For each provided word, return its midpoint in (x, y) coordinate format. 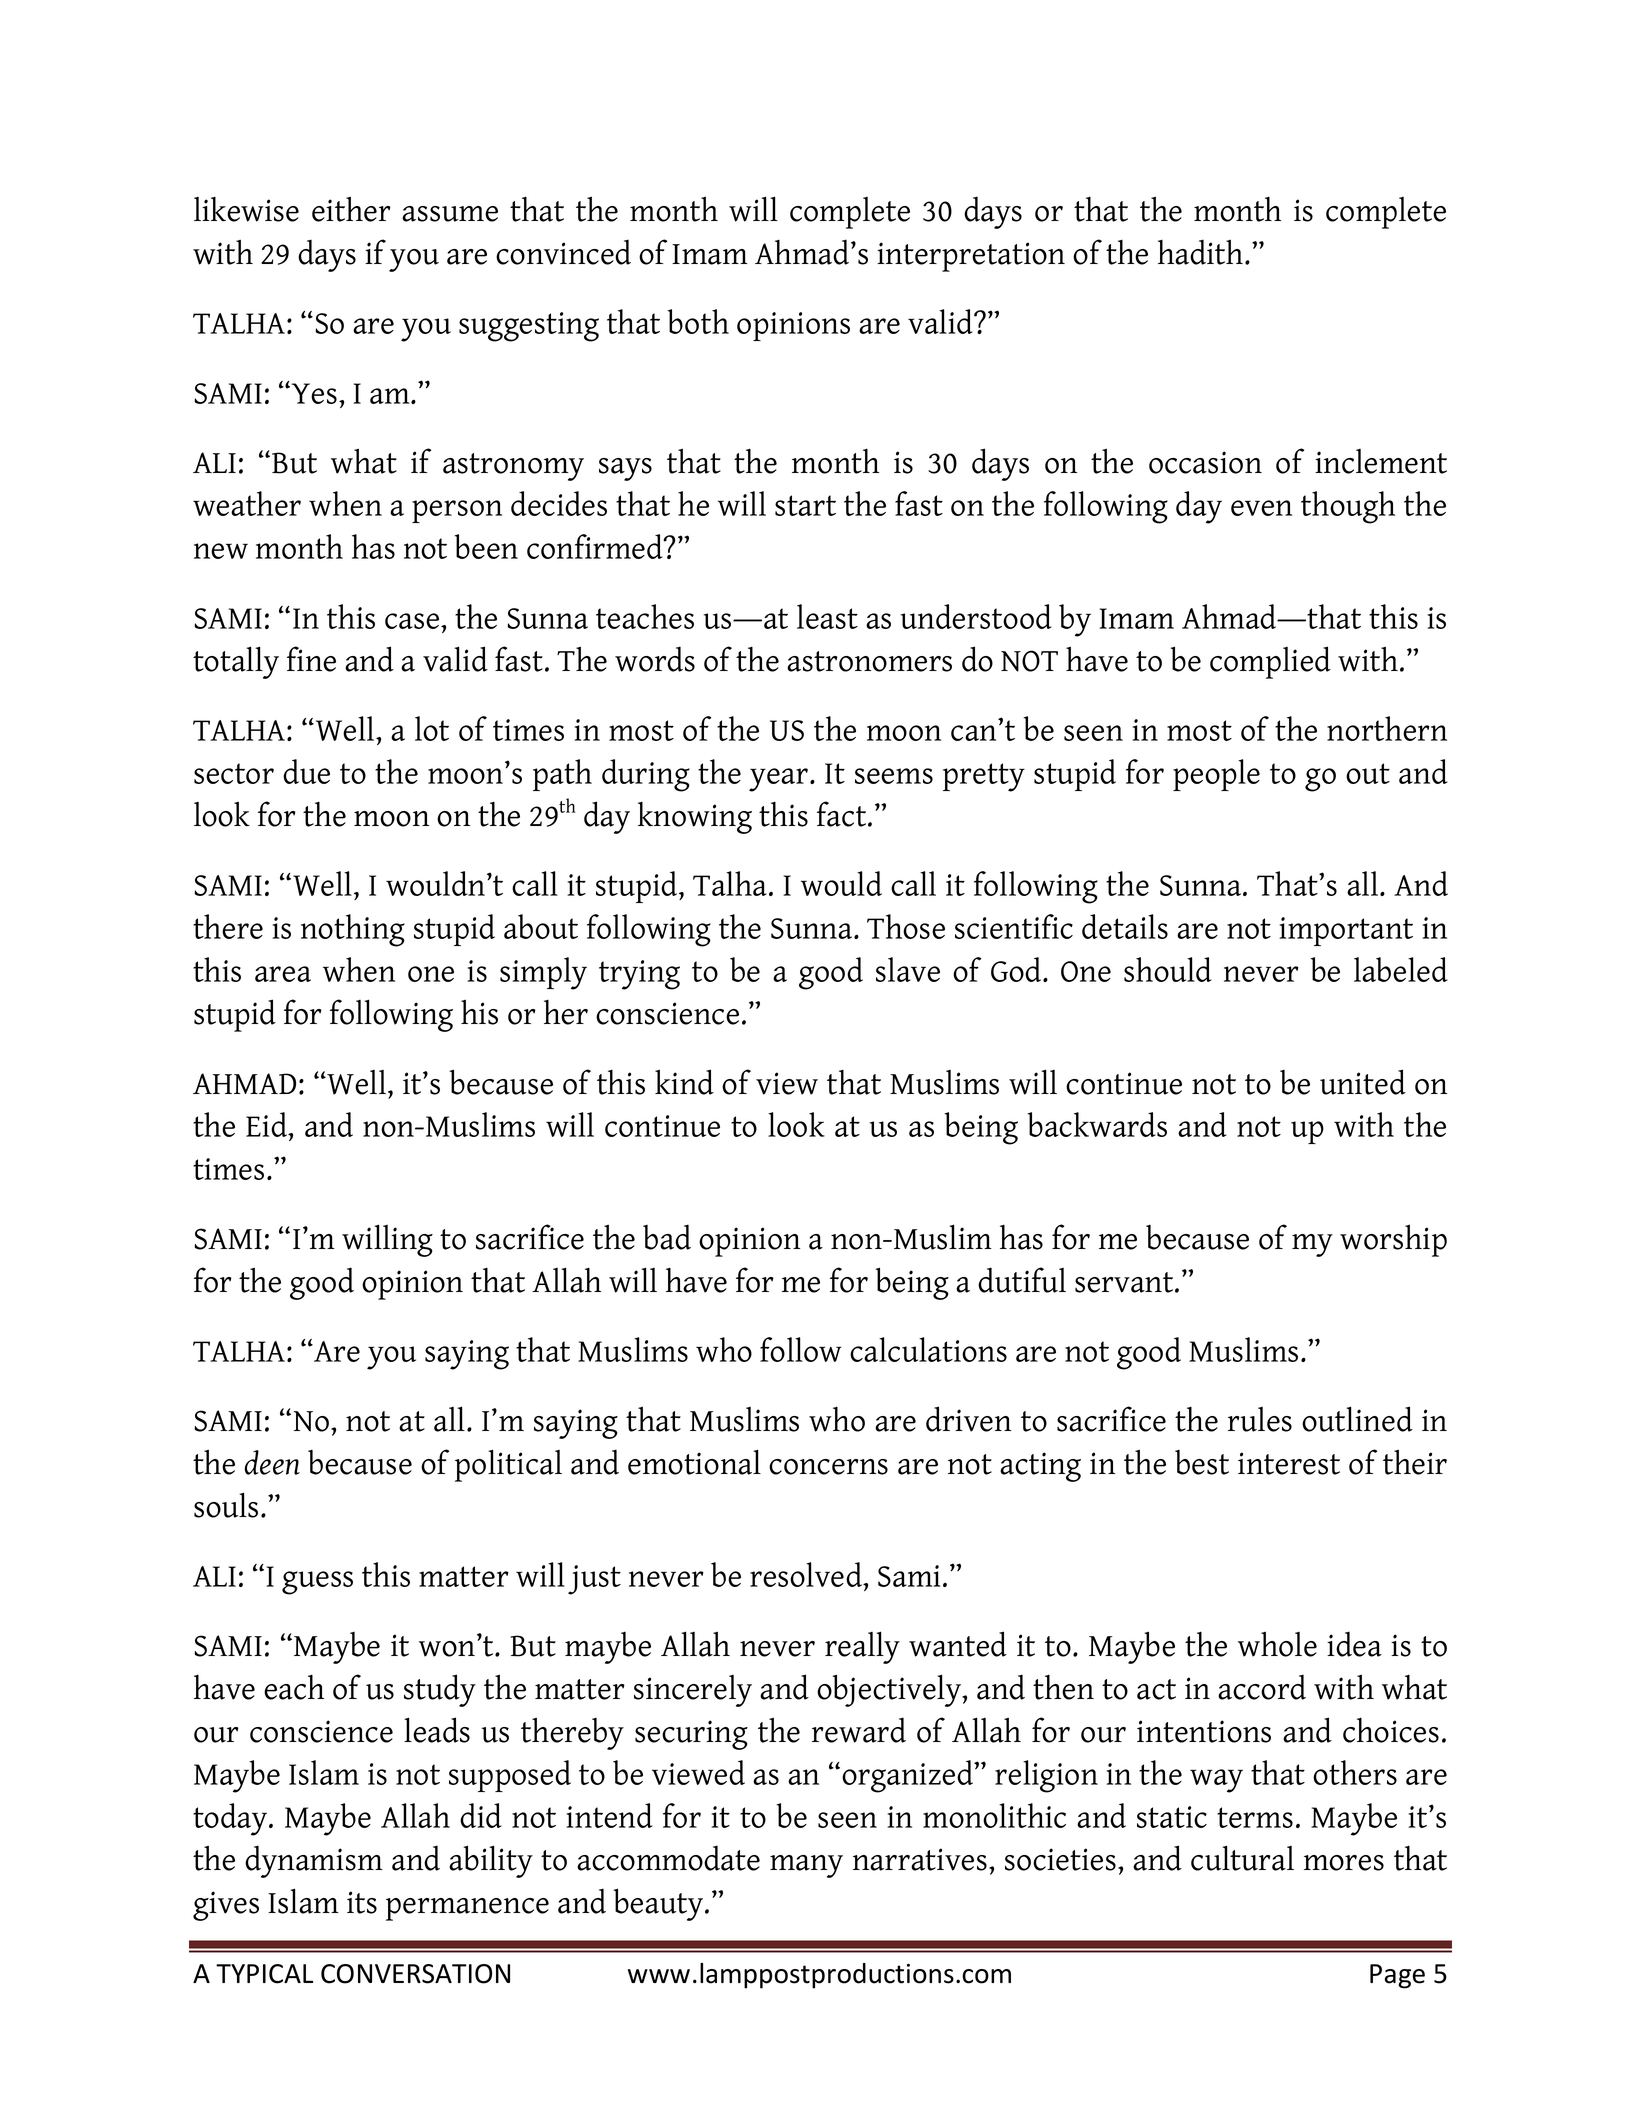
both (698, 321)
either (351, 209)
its (362, 1902)
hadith (1202, 252)
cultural (1242, 1858)
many (806, 1866)
